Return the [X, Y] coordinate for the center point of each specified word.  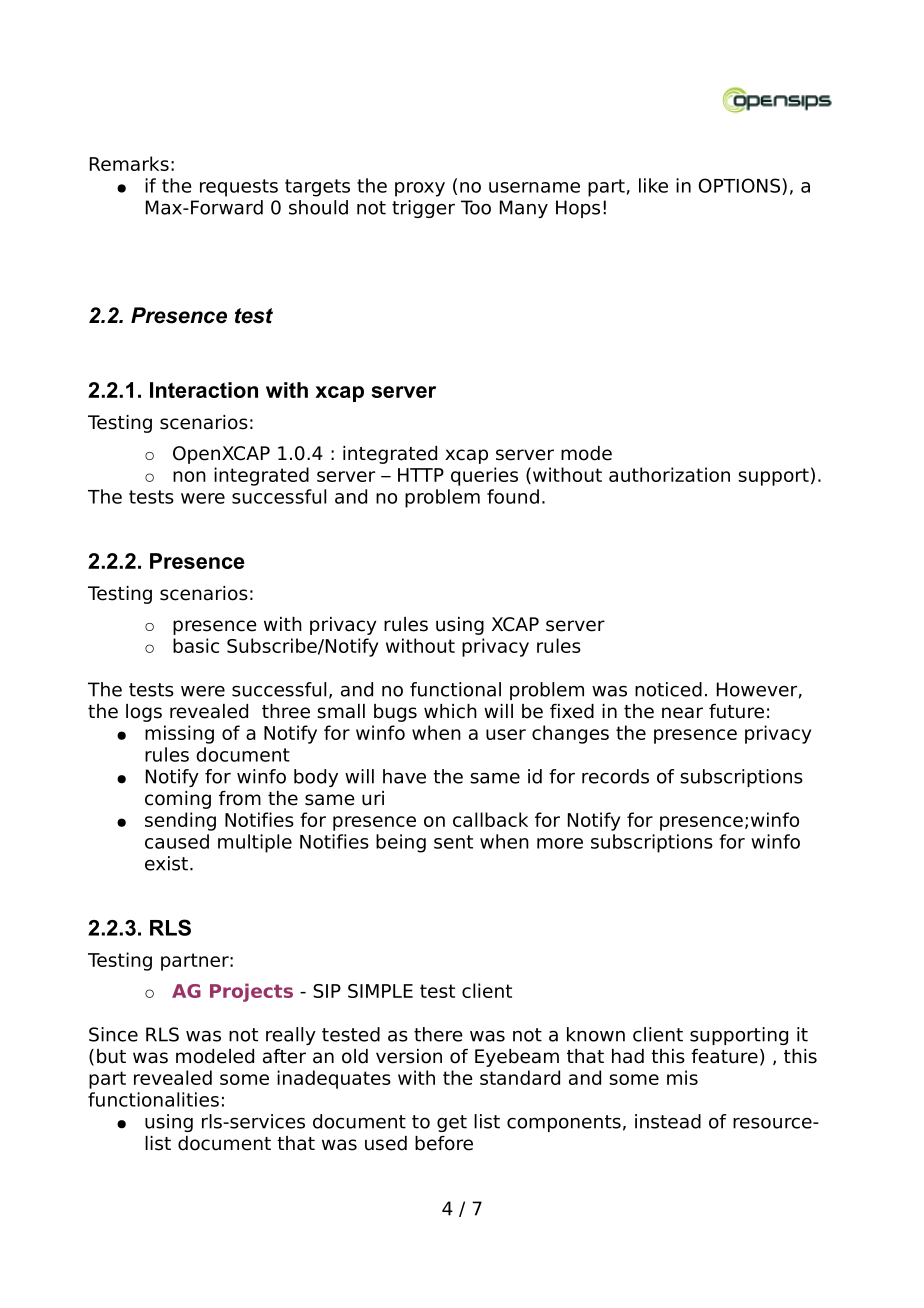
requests [239, 188]
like [653, 185]
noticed [668, 689]
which [450, 711]
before [444, 1143]
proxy [420, 189]
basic [196, 645]
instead [668, 1121]
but [111, 1056]
